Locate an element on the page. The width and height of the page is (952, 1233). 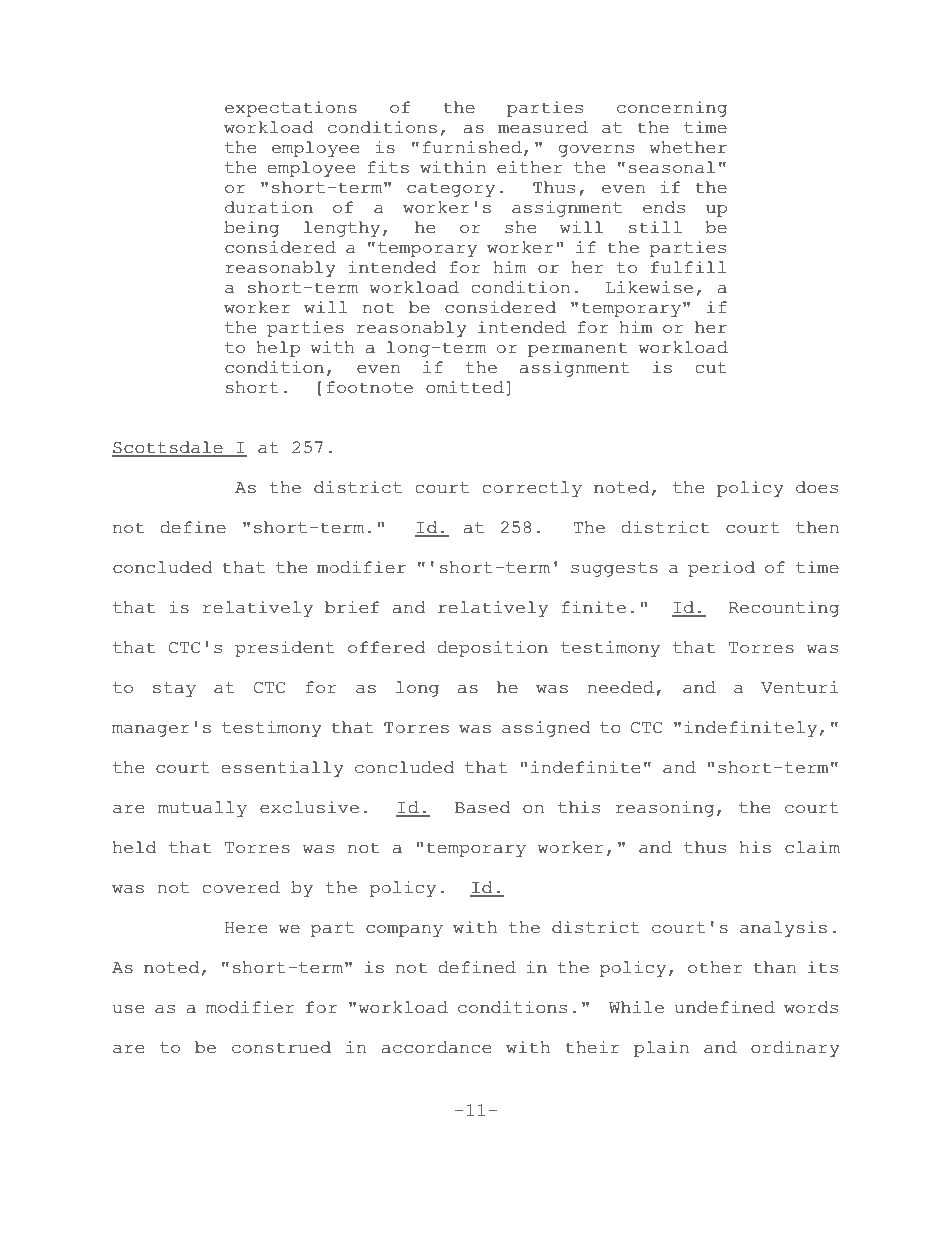
duration is located at coordinates (269, 207).
